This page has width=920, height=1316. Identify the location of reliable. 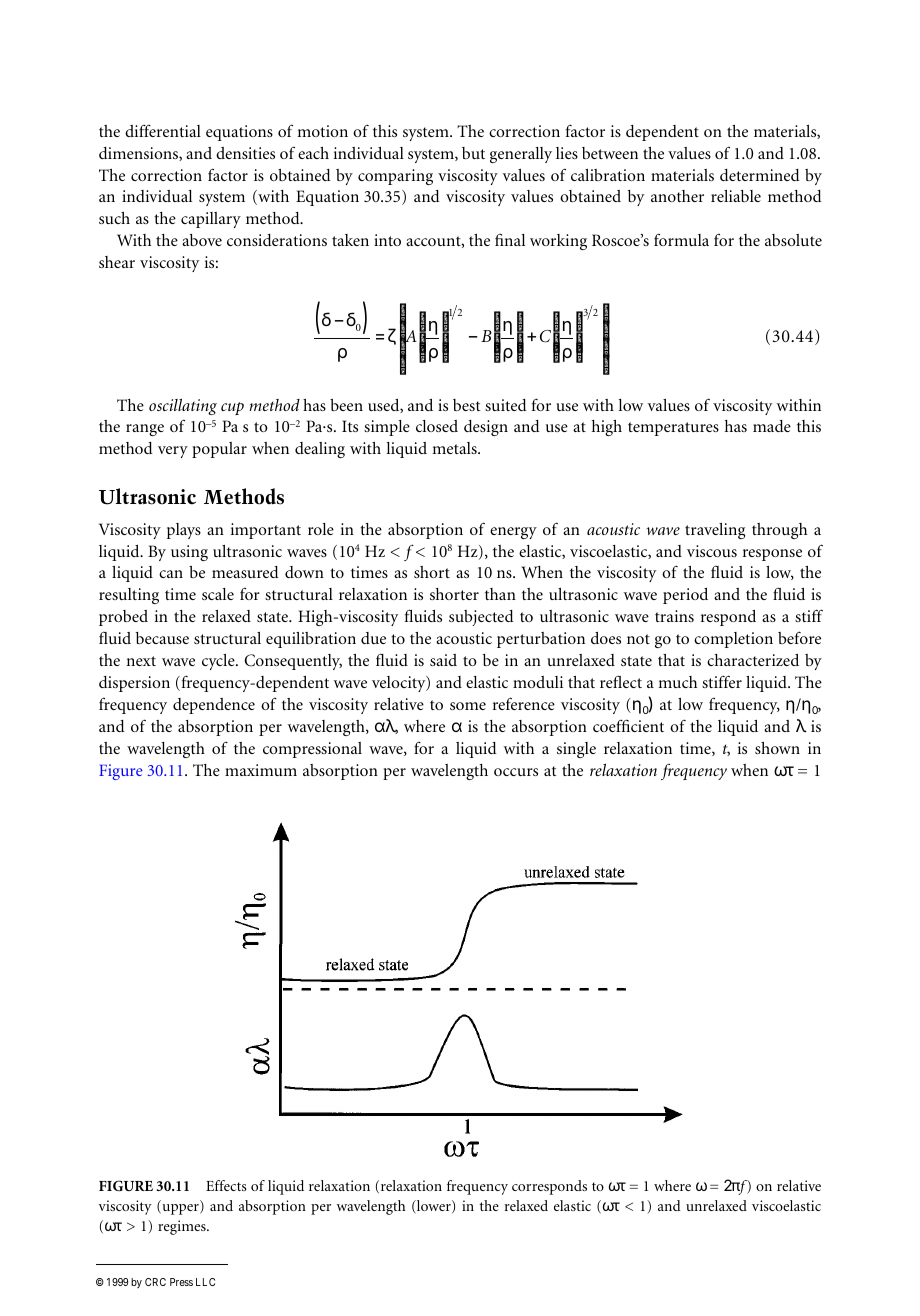
(736, 196).
